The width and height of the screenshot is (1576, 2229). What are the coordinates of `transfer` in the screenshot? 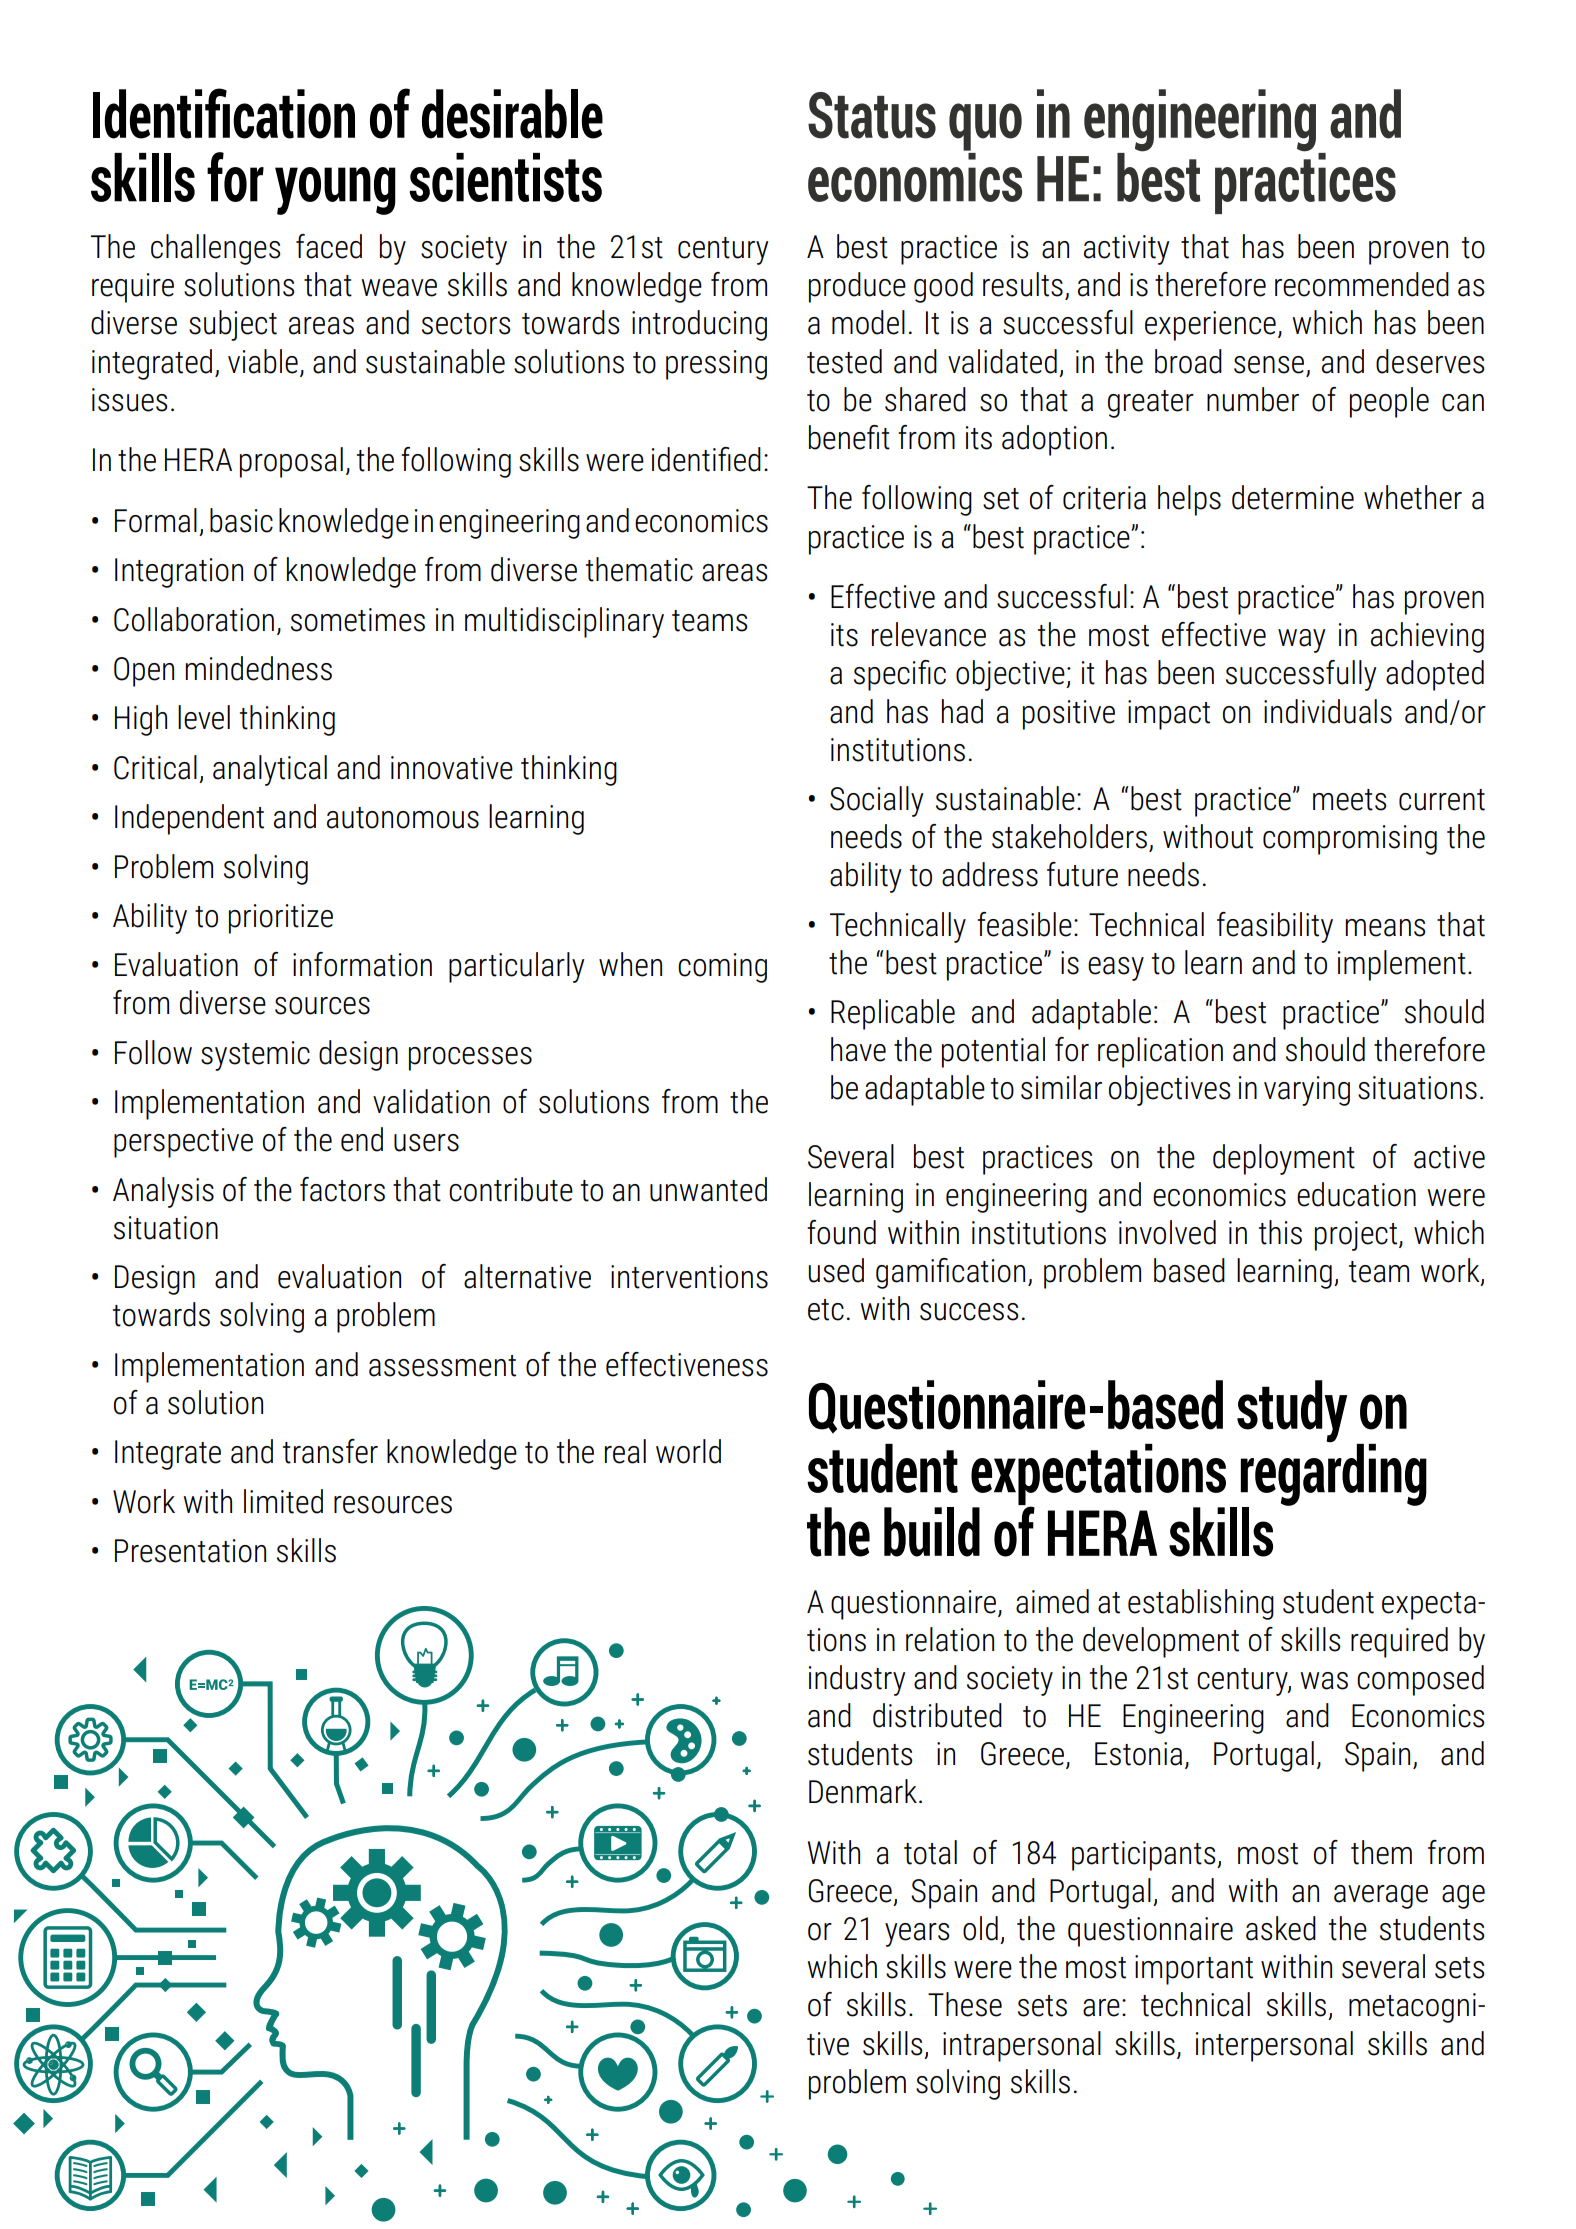 It's located at (330, 1451).
